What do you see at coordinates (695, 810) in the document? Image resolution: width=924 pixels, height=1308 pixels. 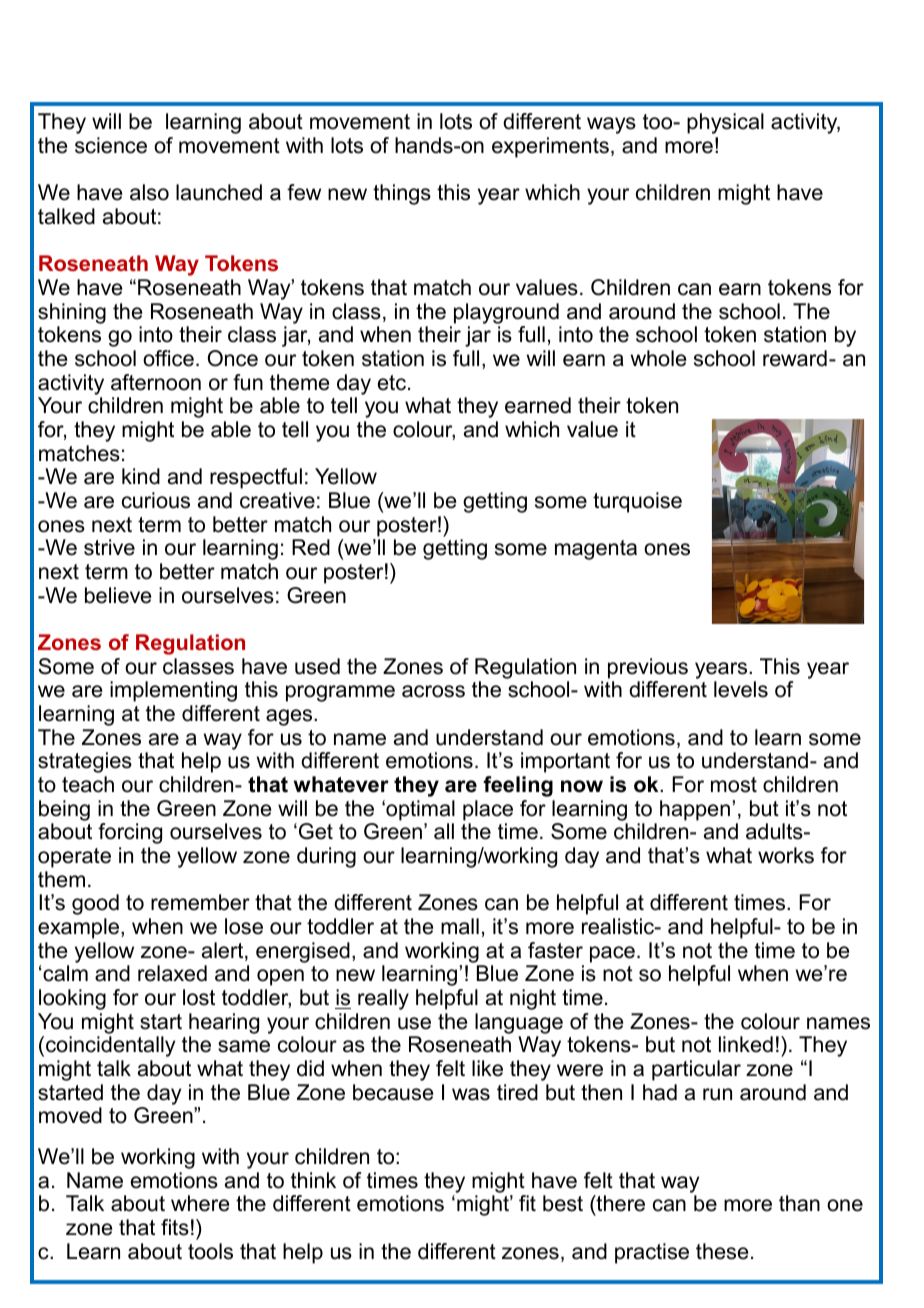 I see `happen` at bounding box center [695, 810].
